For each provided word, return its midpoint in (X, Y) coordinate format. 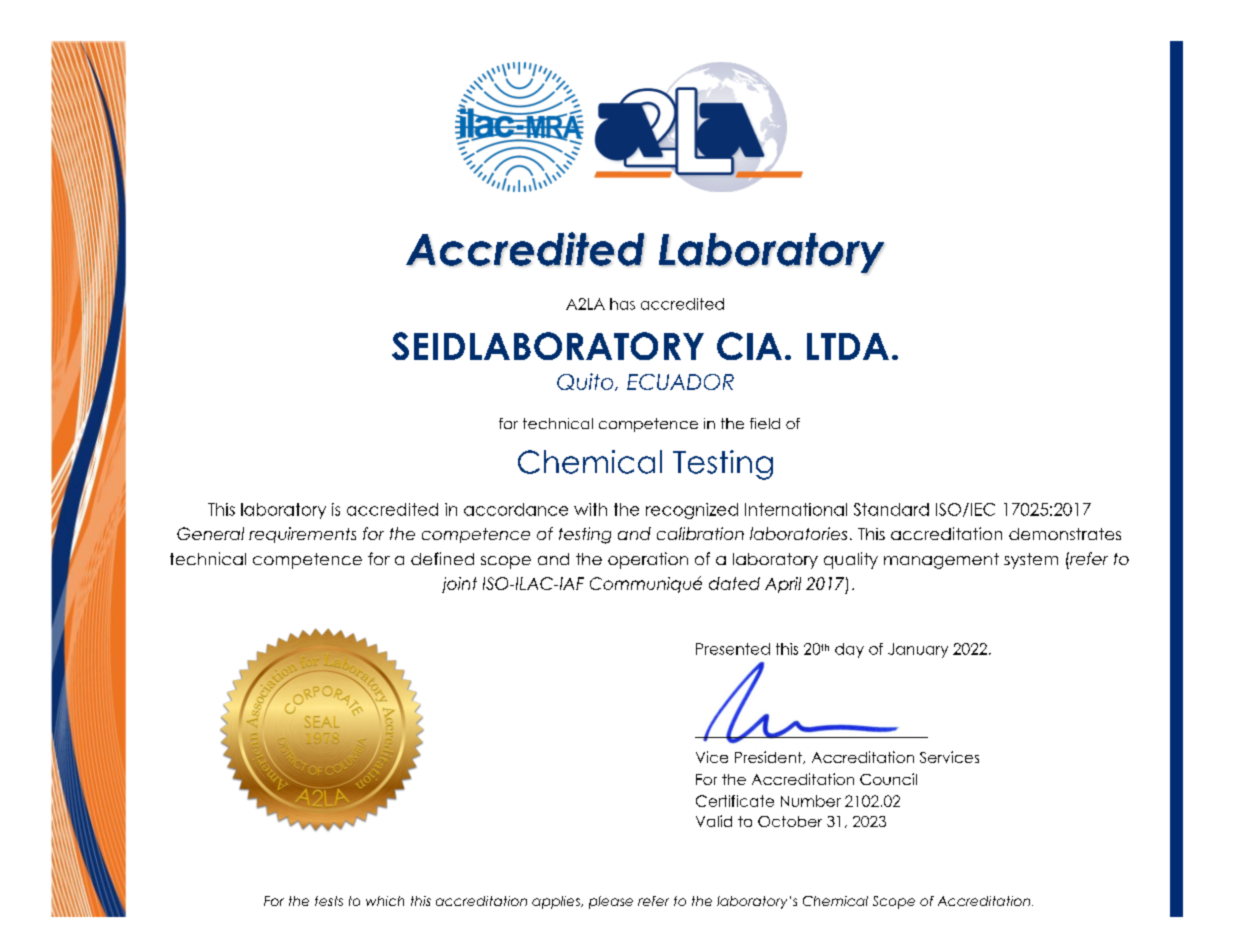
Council (888, 779)
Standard (891, 509)
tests (329, 901)
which (385, 901)
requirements (302, 535)
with (590, 509)
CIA (749, 346)
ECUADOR (680, 382)
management (941, 561)
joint (459, 585)
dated (734, 583)
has (622, 304)
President (769, 757)
